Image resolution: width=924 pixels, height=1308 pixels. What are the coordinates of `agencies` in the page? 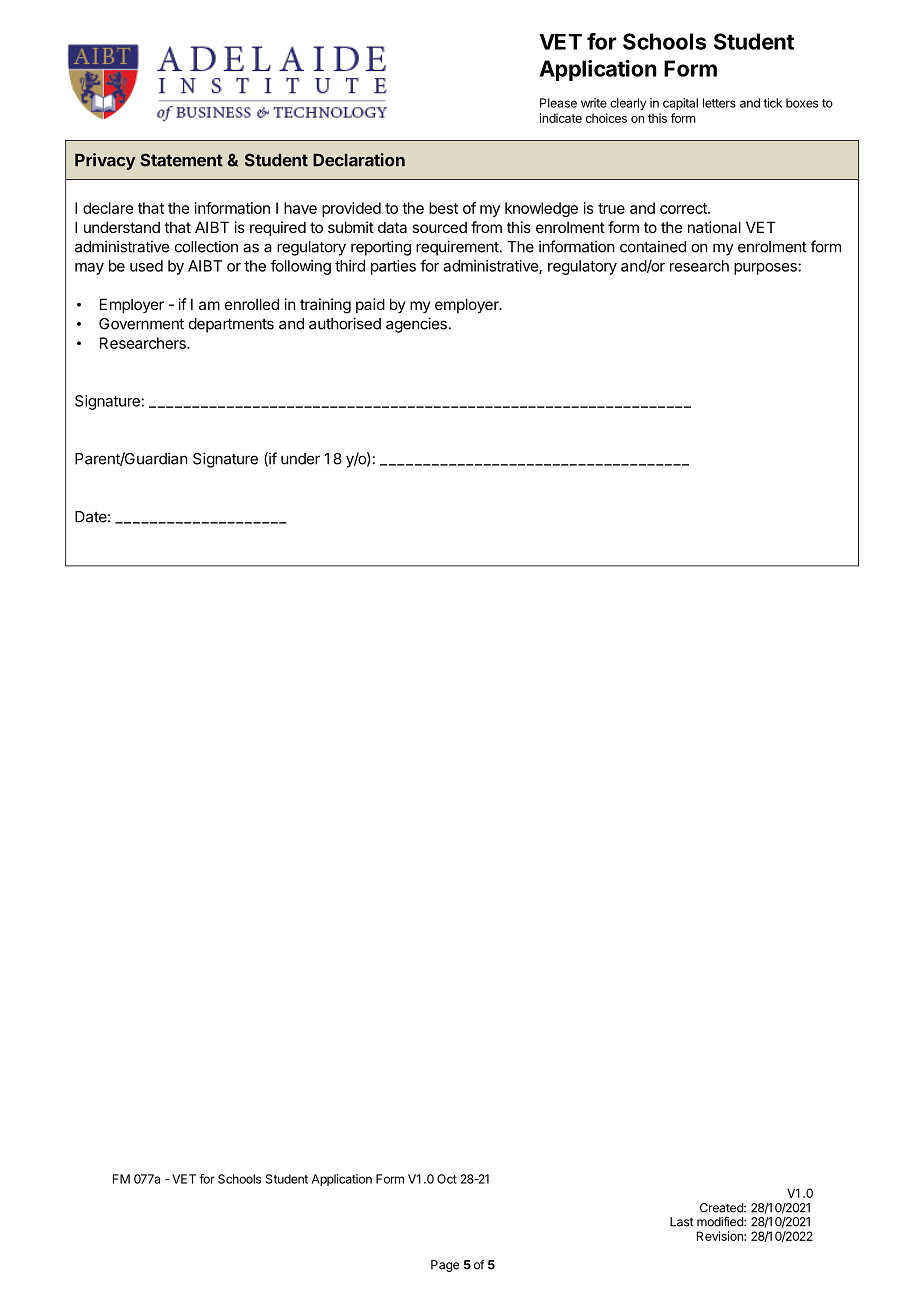 It's located at (416, 325).
